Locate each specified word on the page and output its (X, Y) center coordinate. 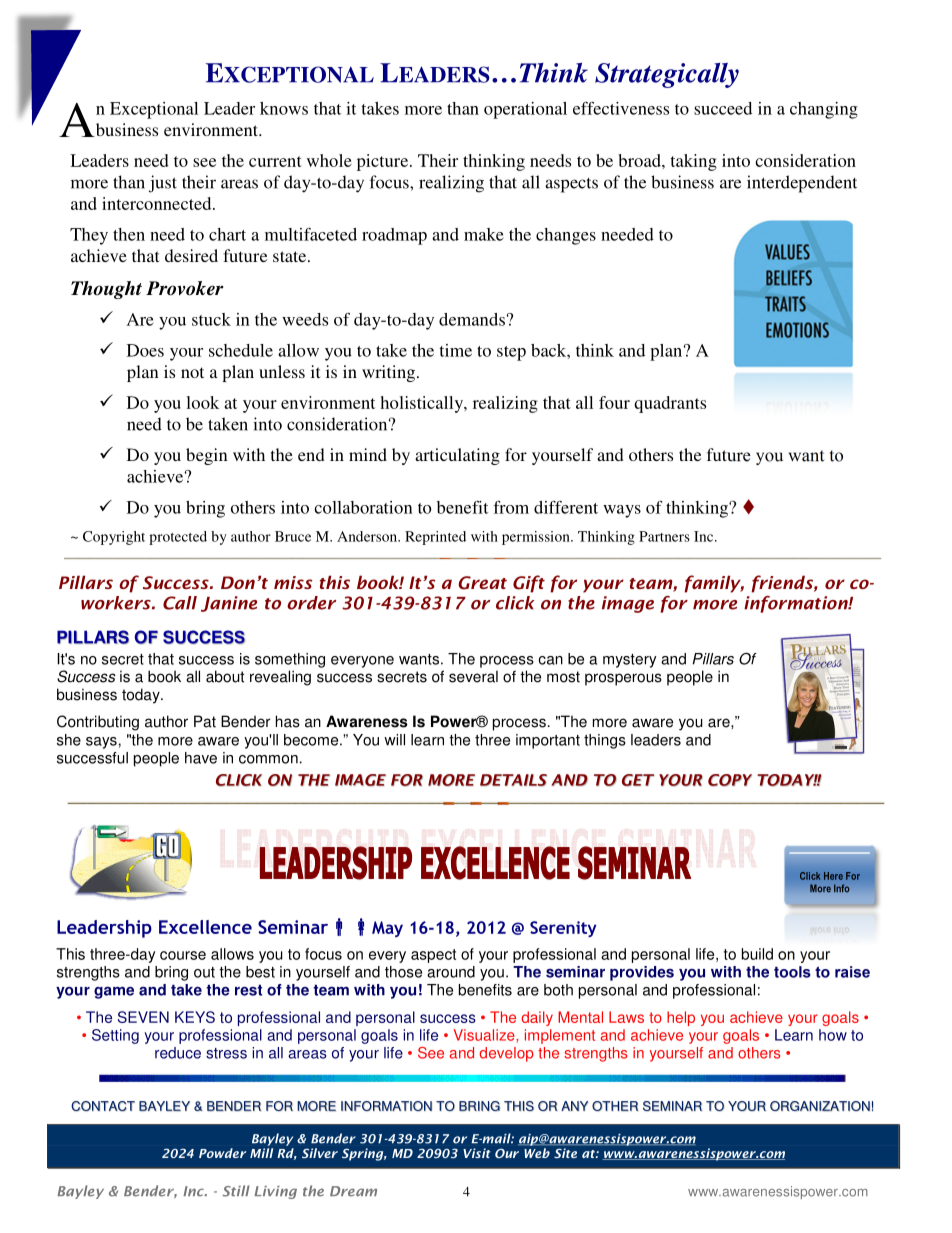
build (757, 954)
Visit (477, 1153)
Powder (222, 1153)
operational (525, 110)
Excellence (205, 927)
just (163, 184)
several (473, 676)
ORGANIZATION (820, 1106)
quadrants (670, 404)
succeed (723, 108)
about (225, 676)
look (202, 402)
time (455, 350)
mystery (630, 661)
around (451, 972)
